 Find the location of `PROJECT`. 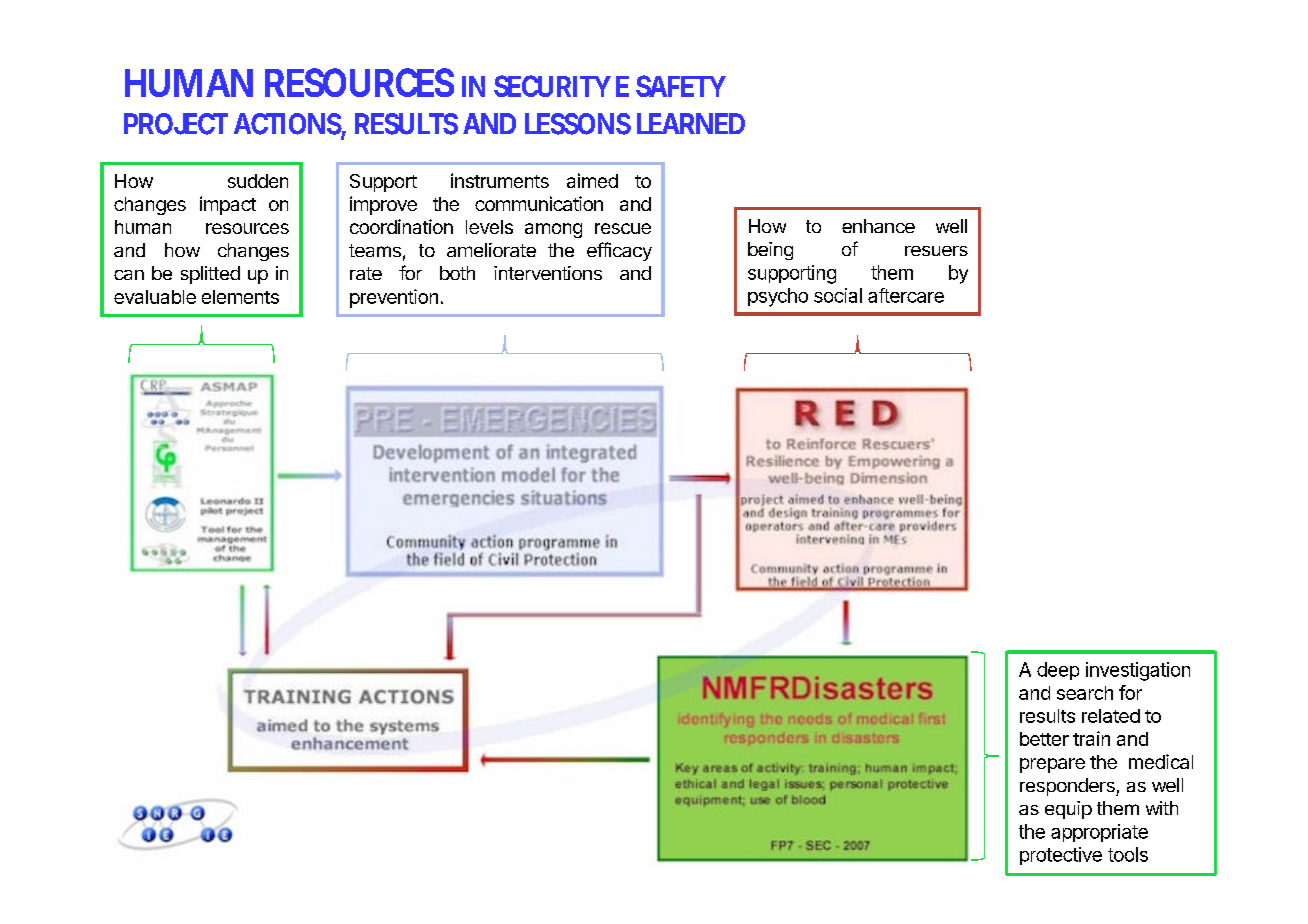

PROJECT is located at coordinates (176, 124).
